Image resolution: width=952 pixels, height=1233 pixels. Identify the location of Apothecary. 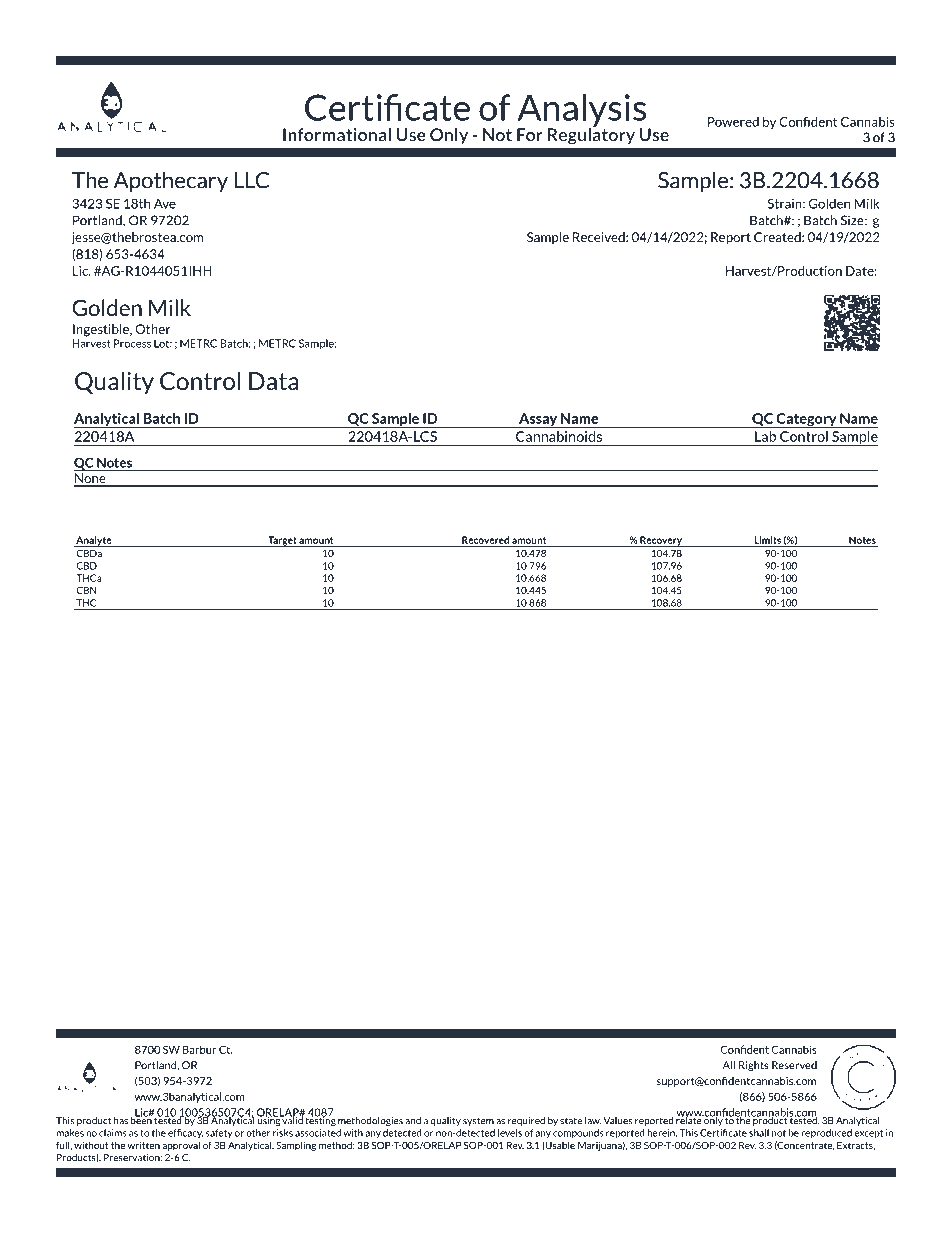
(171, 181).
